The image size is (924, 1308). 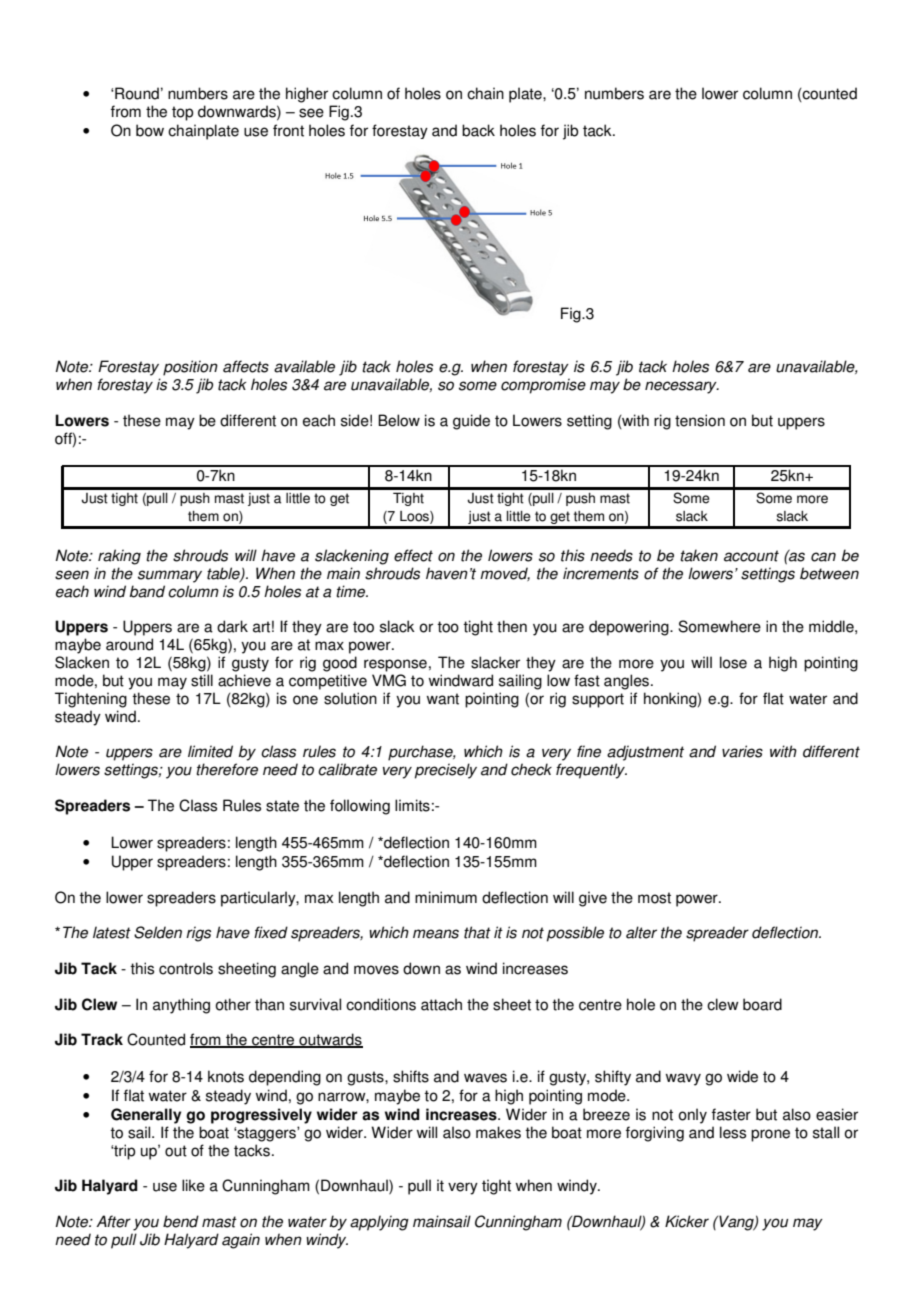 What do you see at coordinates (762, 1004) in the page?
I see `board` at bounding box center [762, 1004].
